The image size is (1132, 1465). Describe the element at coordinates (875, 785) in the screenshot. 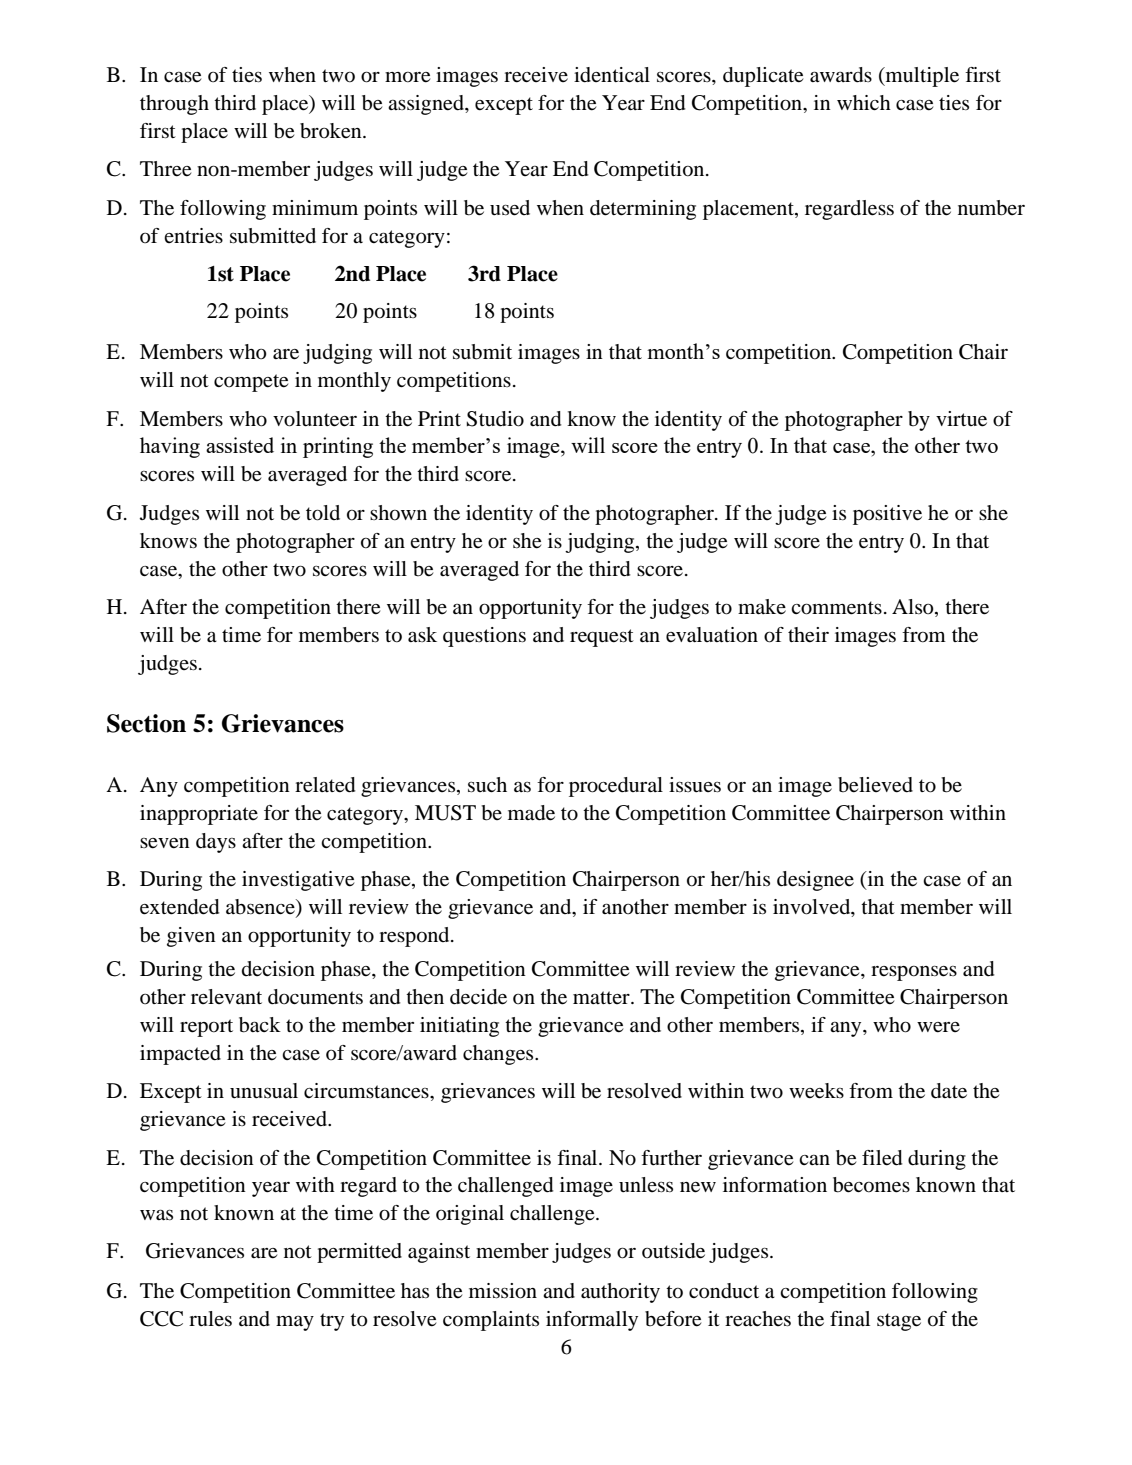

I see `believed` at that location.
